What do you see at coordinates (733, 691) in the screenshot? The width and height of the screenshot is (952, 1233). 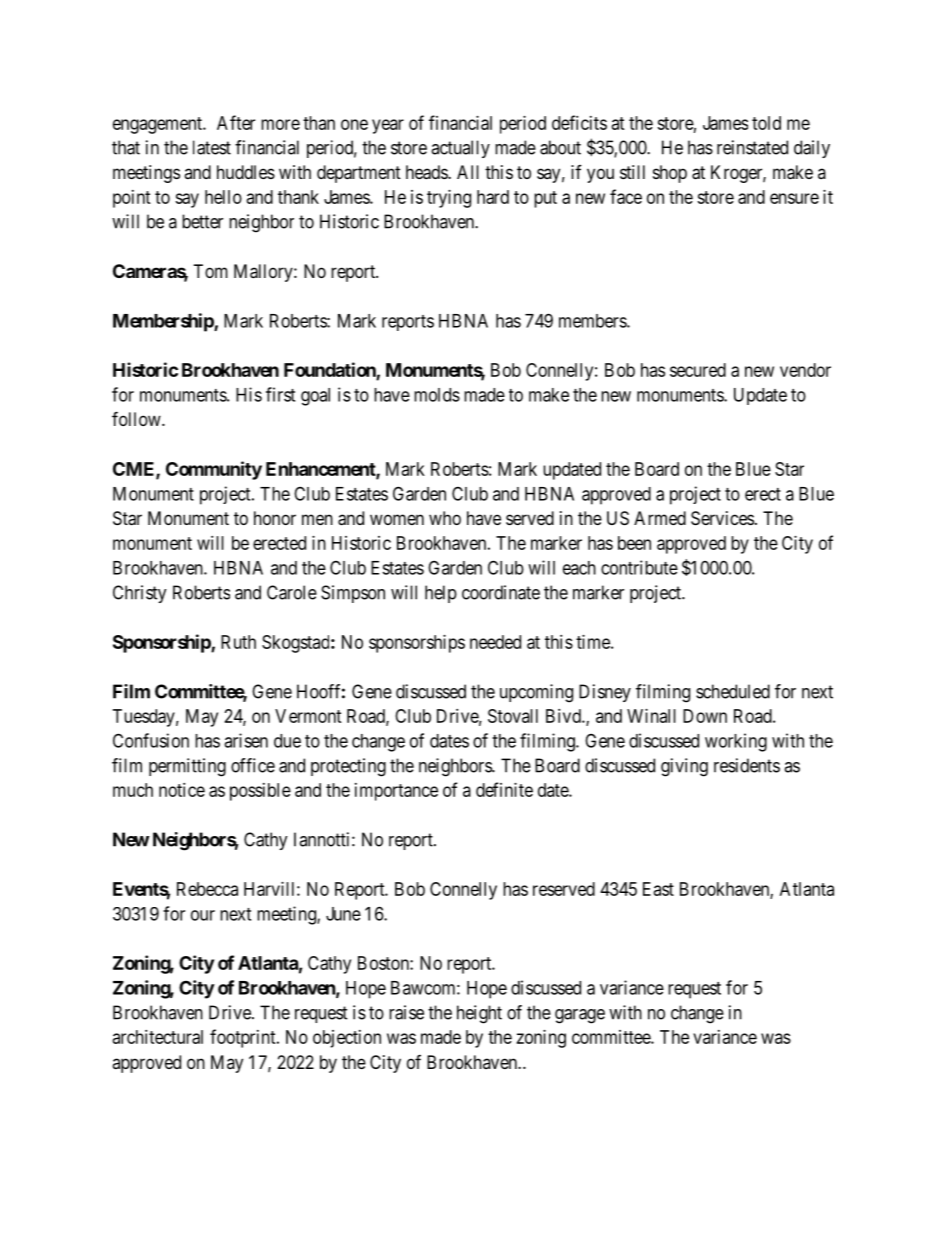 I see `scheduled` at bounding box center [733, 691].
